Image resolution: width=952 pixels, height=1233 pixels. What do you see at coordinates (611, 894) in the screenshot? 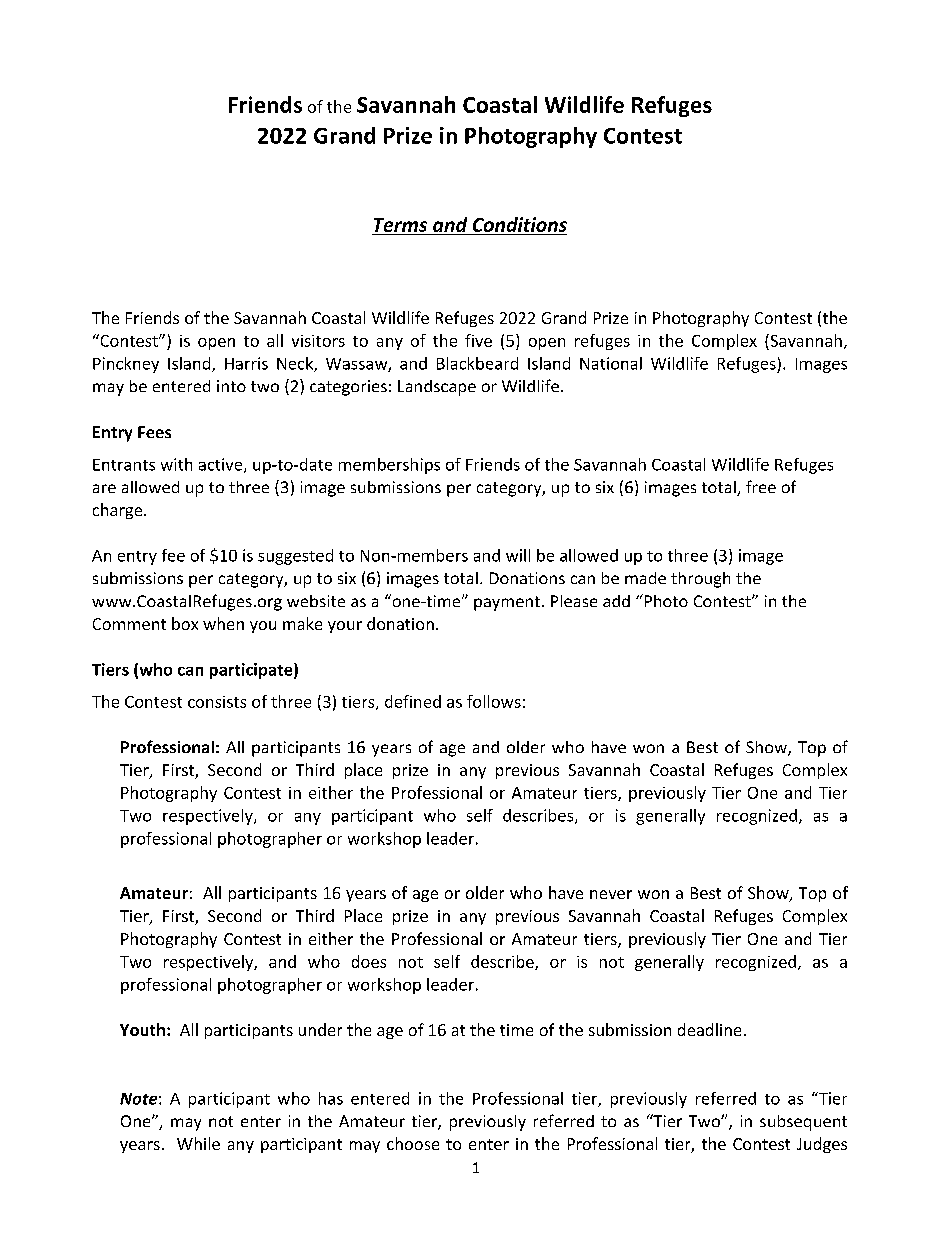
I see `never` at bounding box center [611, 894].
